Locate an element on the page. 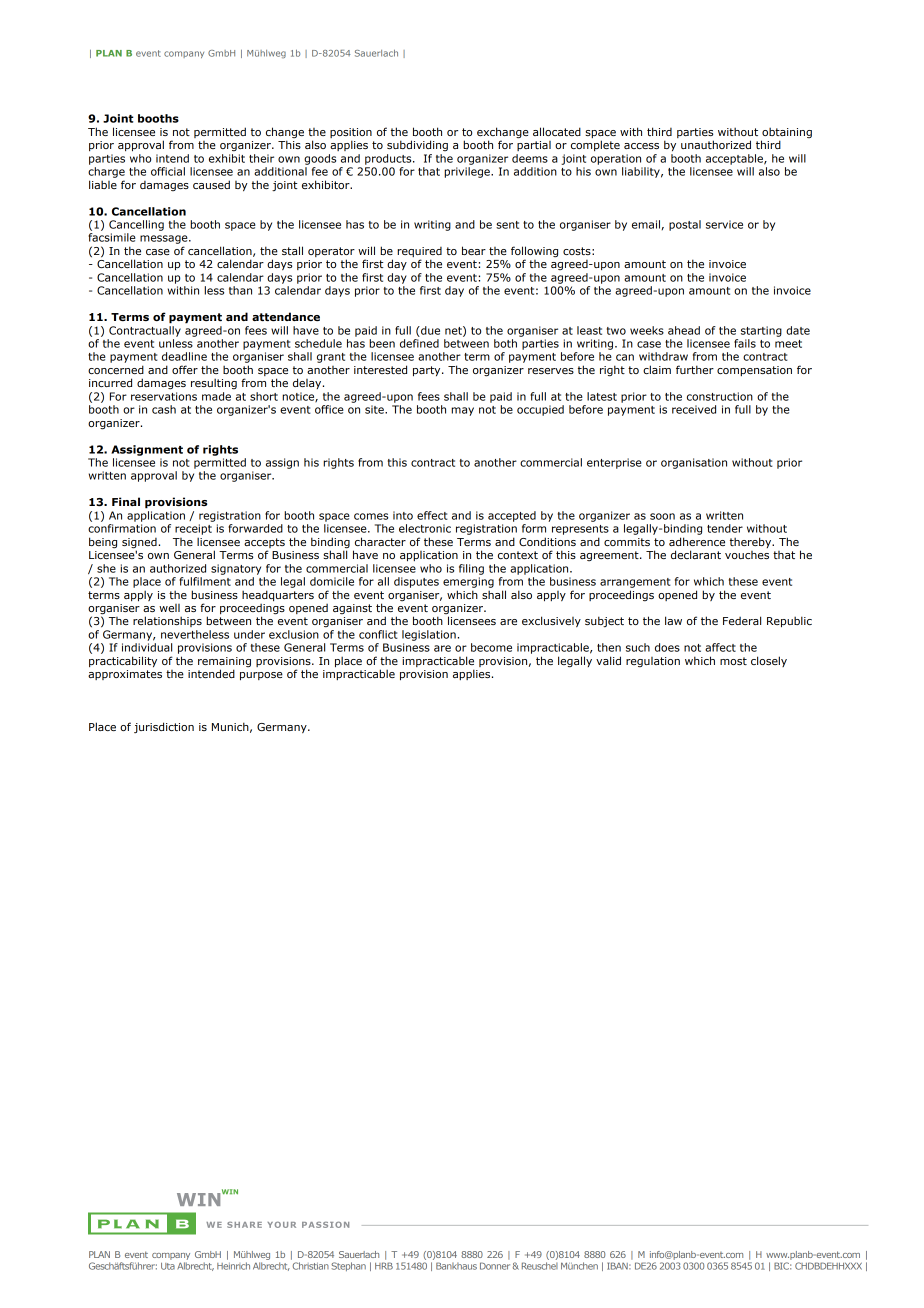 The width and height of the document is (924, 1308). service is located at coordinates (724, 224).
